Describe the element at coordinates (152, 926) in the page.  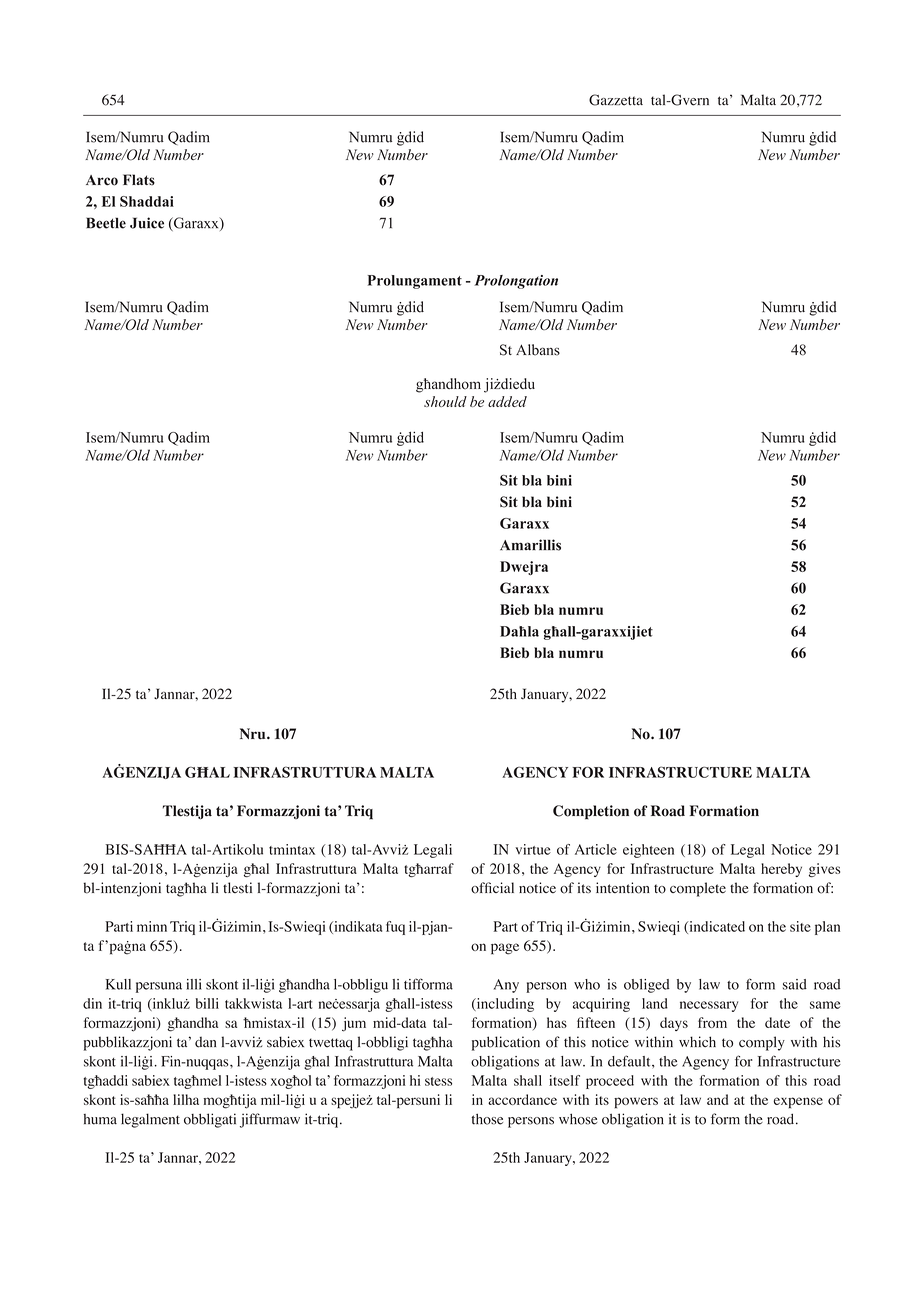
I see `minn` at that location.
